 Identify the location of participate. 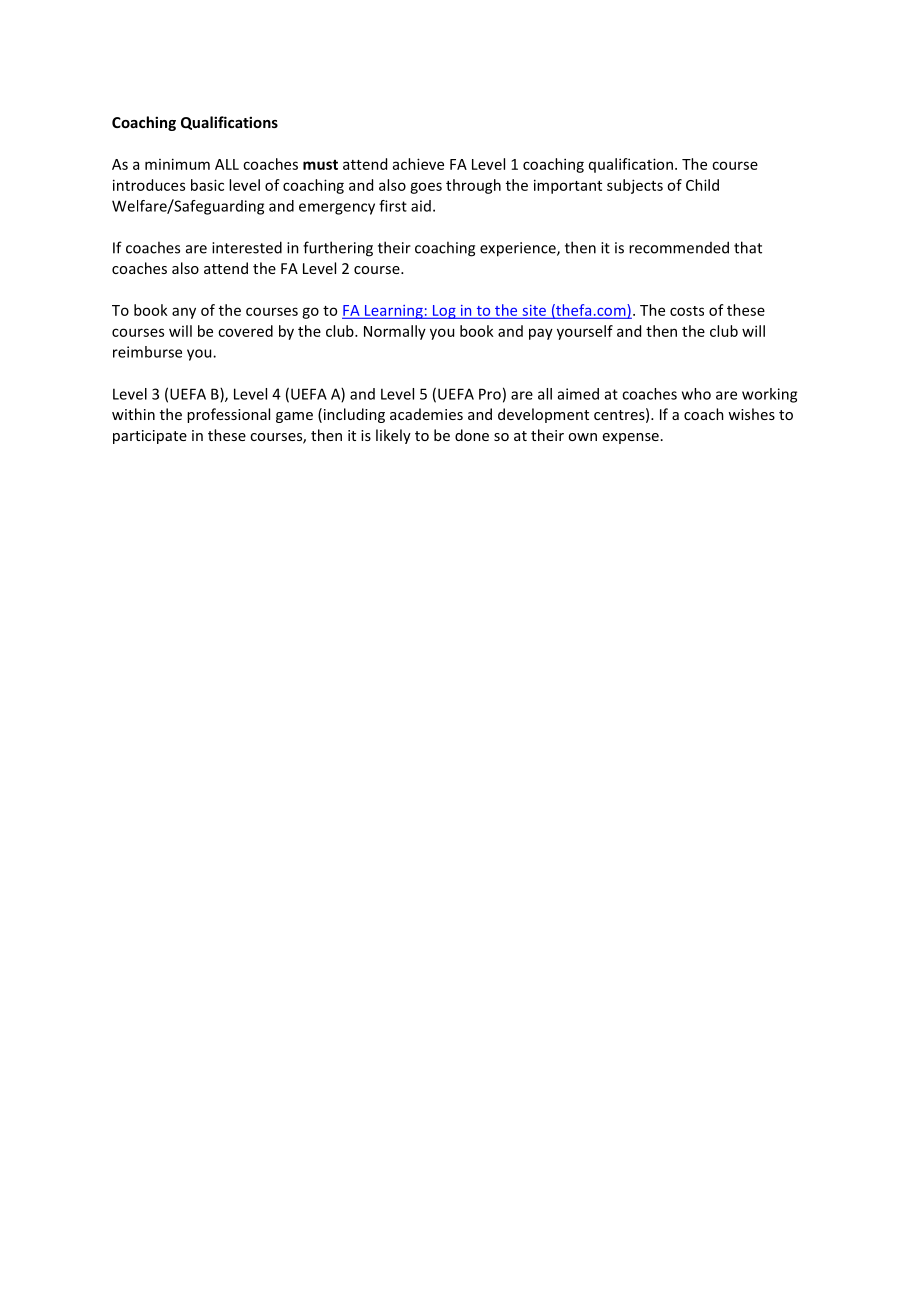
(150, 437).
